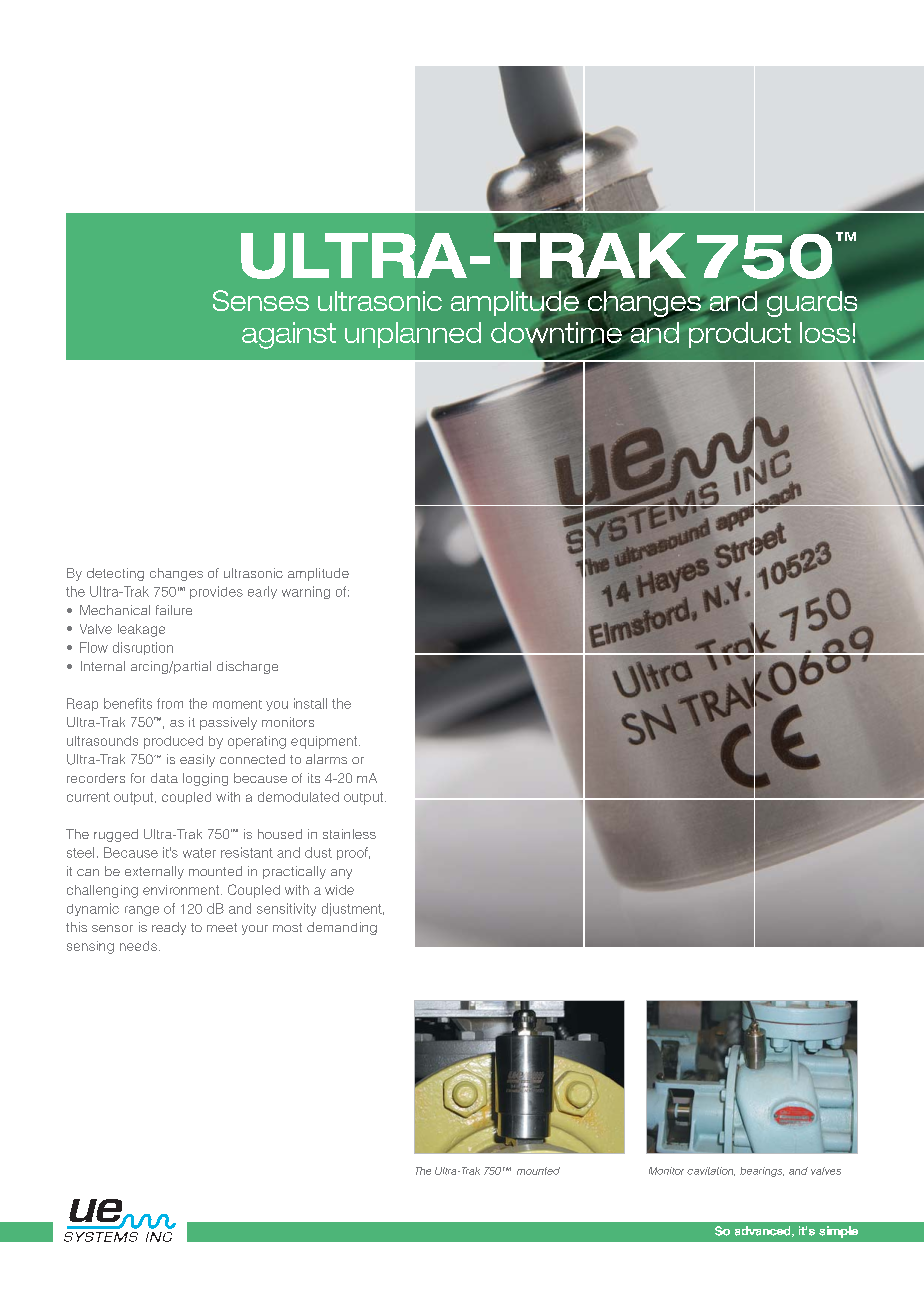 This document has height=1308, width=924. Describe the element at coordinates (342, 928) in the document. I see `demanding` at that location.
